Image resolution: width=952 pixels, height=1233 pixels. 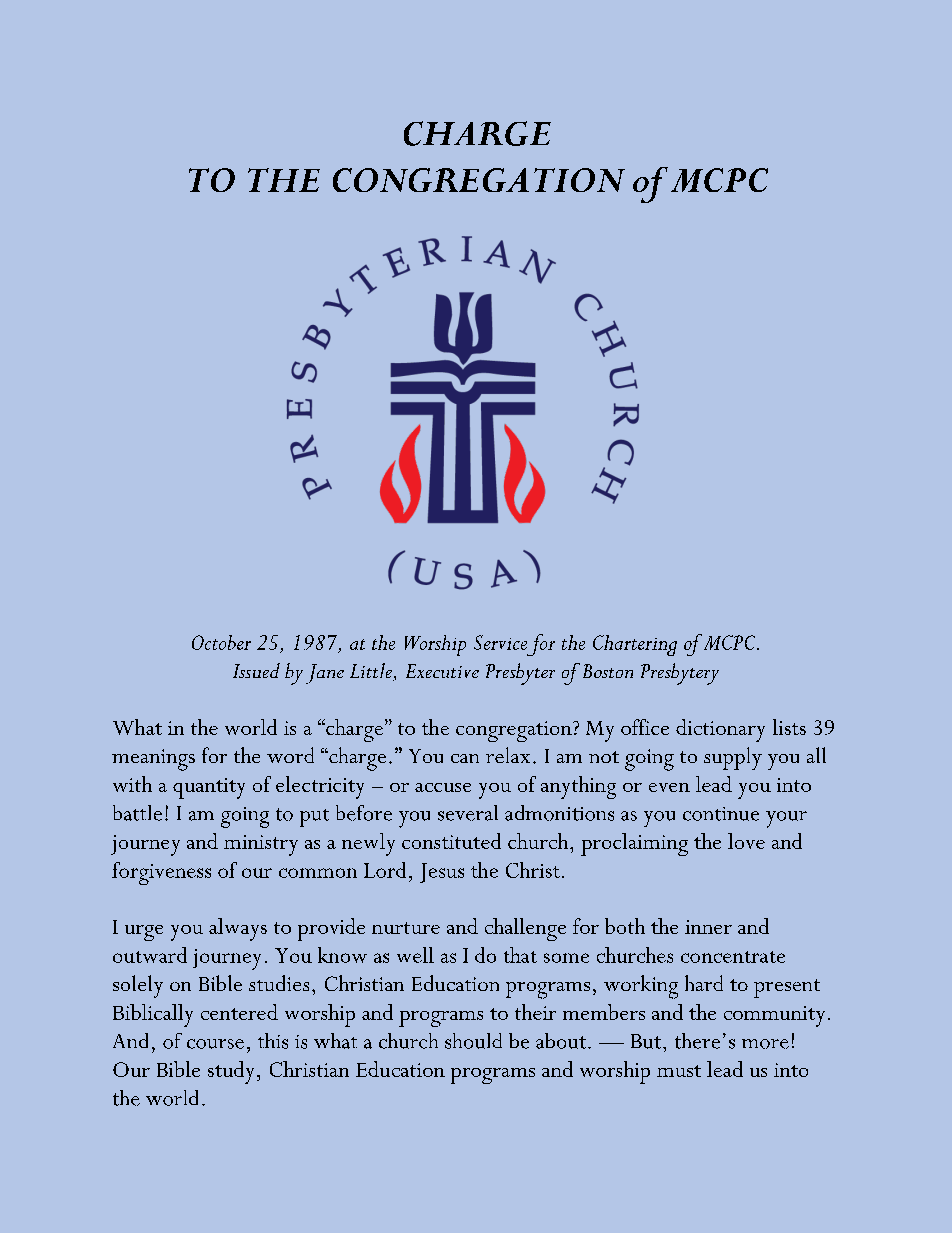 I want to click on Boston, so click(x=608, y=671).
